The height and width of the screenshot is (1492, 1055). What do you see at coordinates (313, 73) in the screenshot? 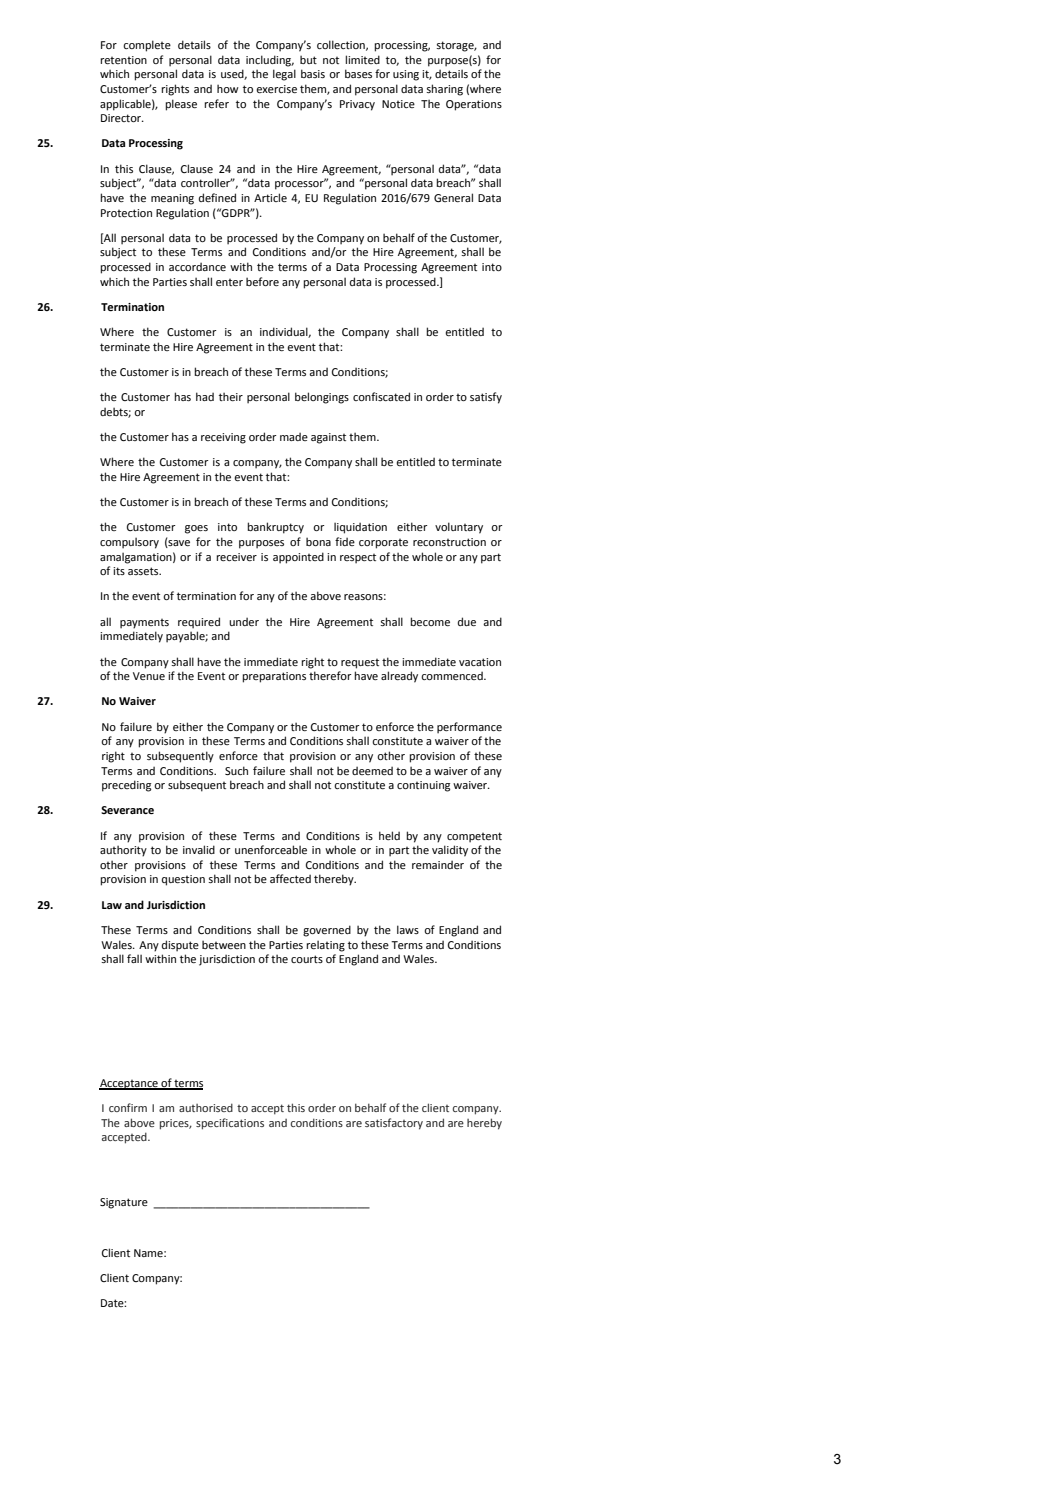
I see `basis` at bounding box center [313, 73].
